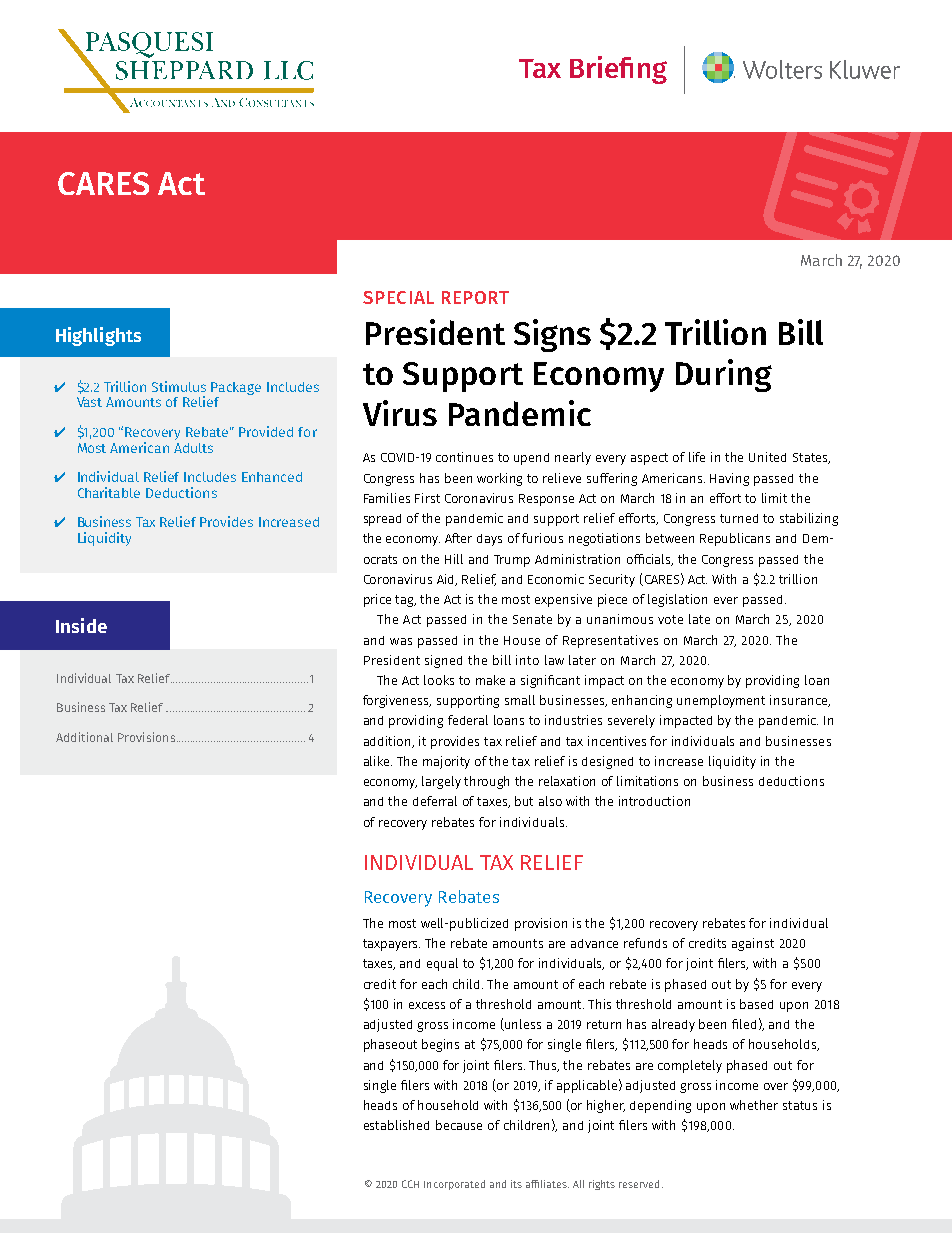  What do you see at coordinates (396, 1125) in the image?
I see `established` at bounding box center [396, 1125].
